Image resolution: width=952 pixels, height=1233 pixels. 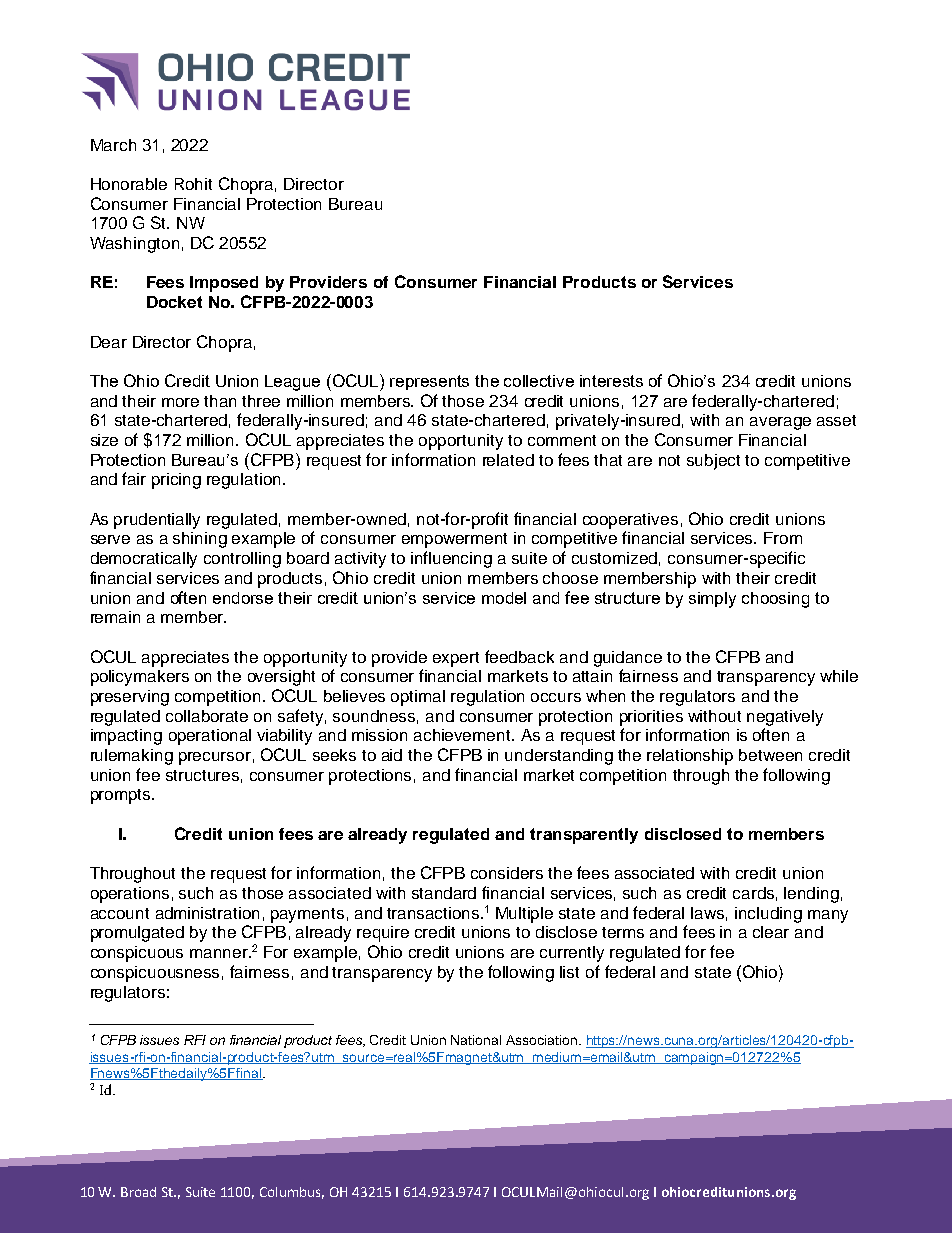 What do you see at coordinates (463, 735) in the image?
I see `achievement` at bounding box center [463, 735].
